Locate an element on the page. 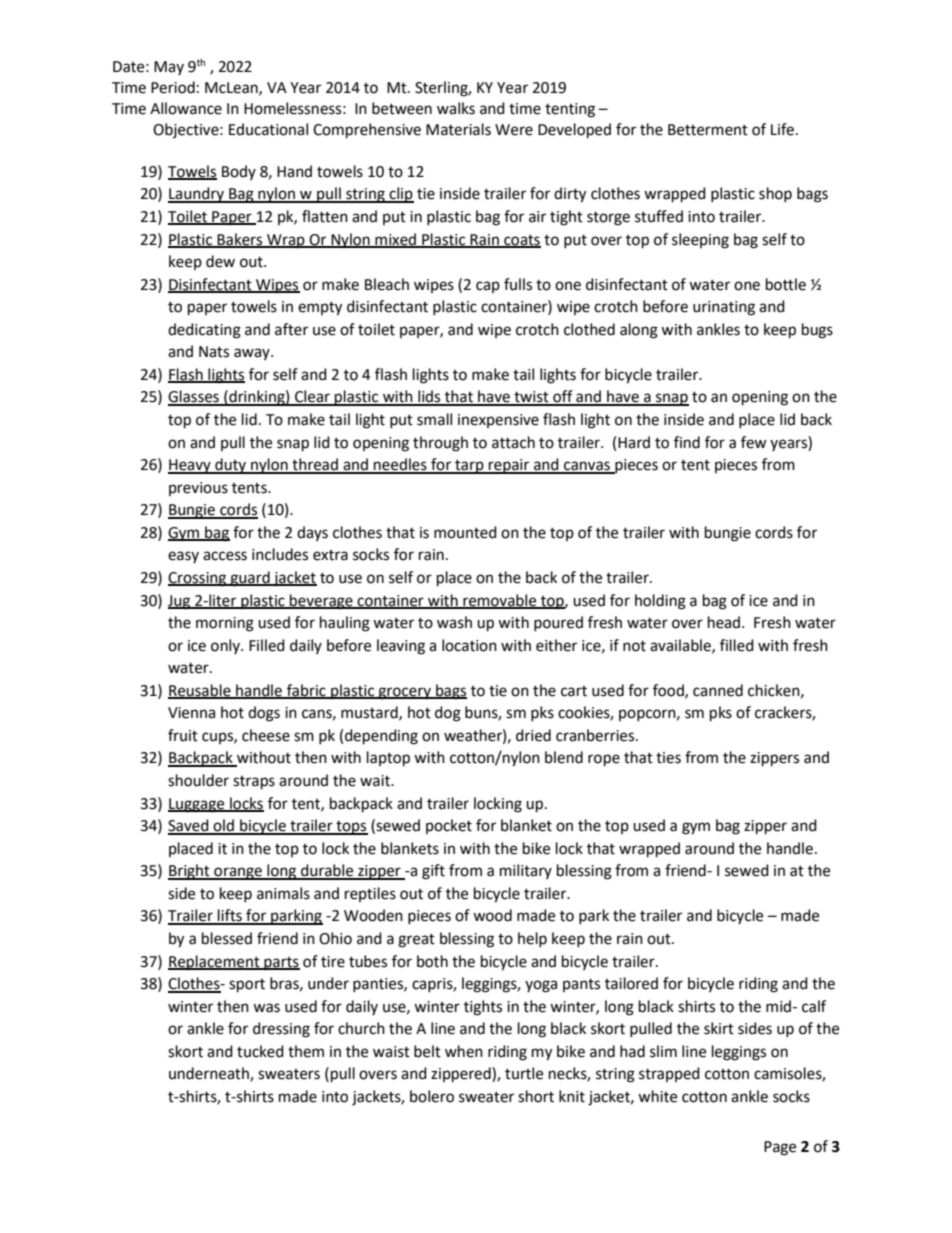  tucked is located at coordinates (260, 1051).
